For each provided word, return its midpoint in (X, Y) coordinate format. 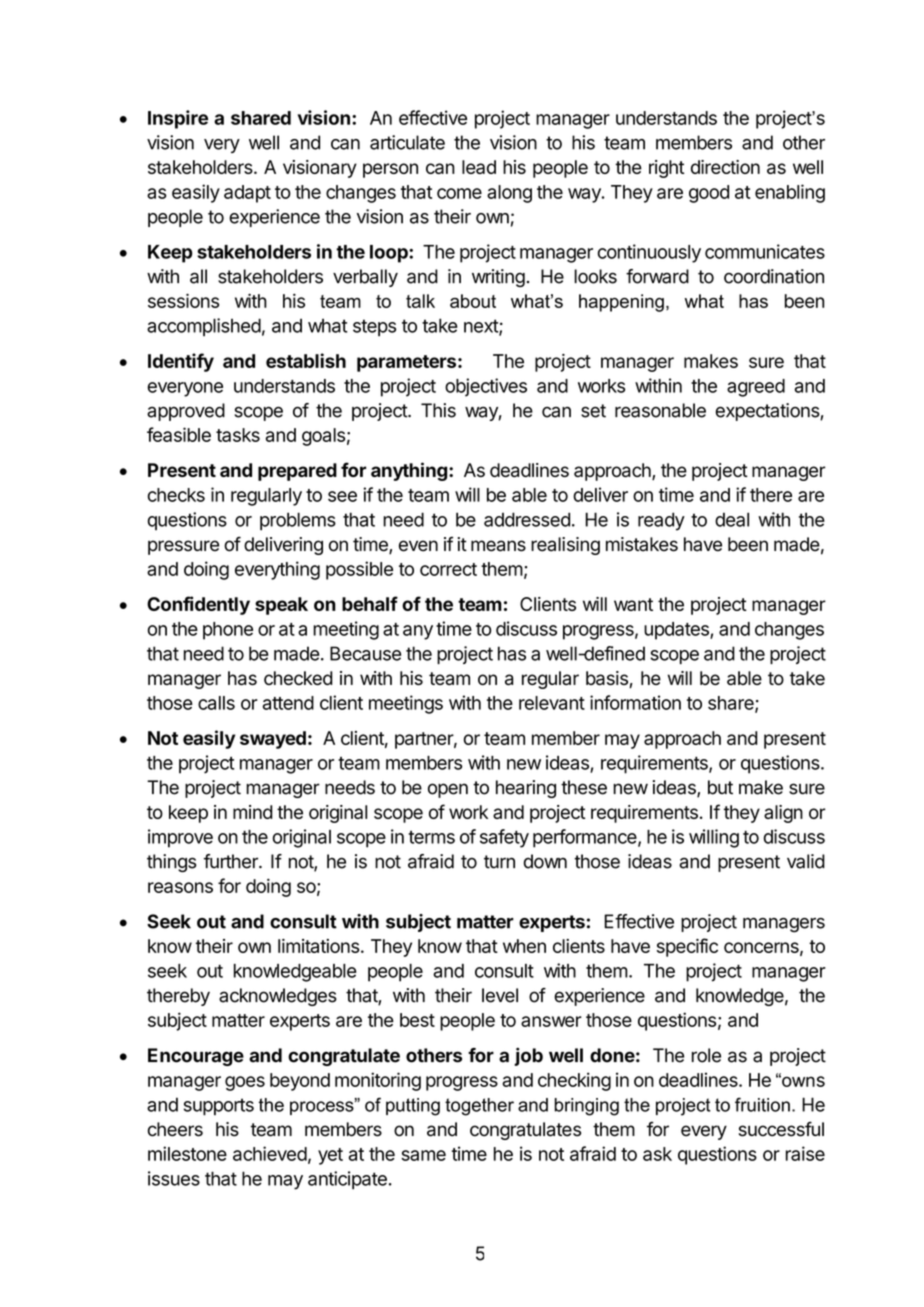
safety (504, 838)
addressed (527, 519)
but (720, 787)
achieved (270, 1153)
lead (479, 167)
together (479, 1107)
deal (732, 519)
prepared (297, 472)
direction (725, 167)
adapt (247, 194)
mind (253, 812)
